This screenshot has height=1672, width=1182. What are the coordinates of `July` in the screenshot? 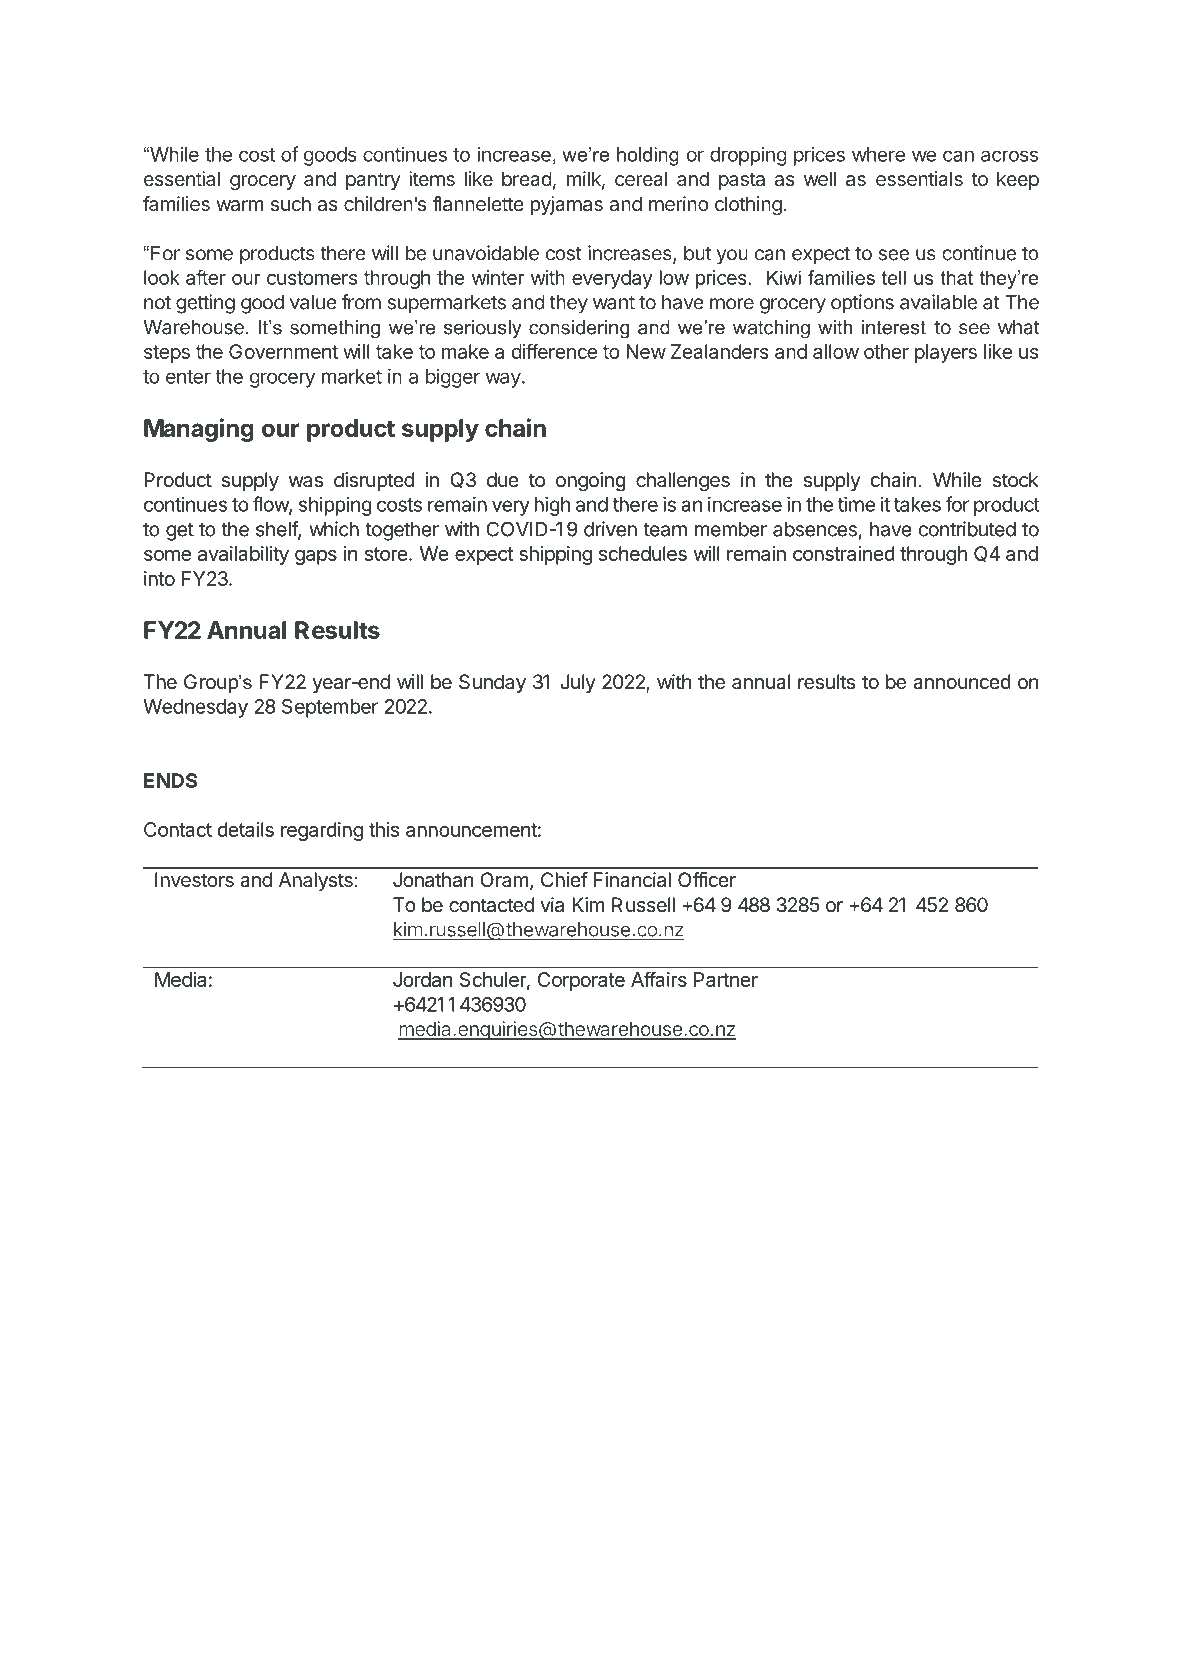 It's located at (578, 683).
